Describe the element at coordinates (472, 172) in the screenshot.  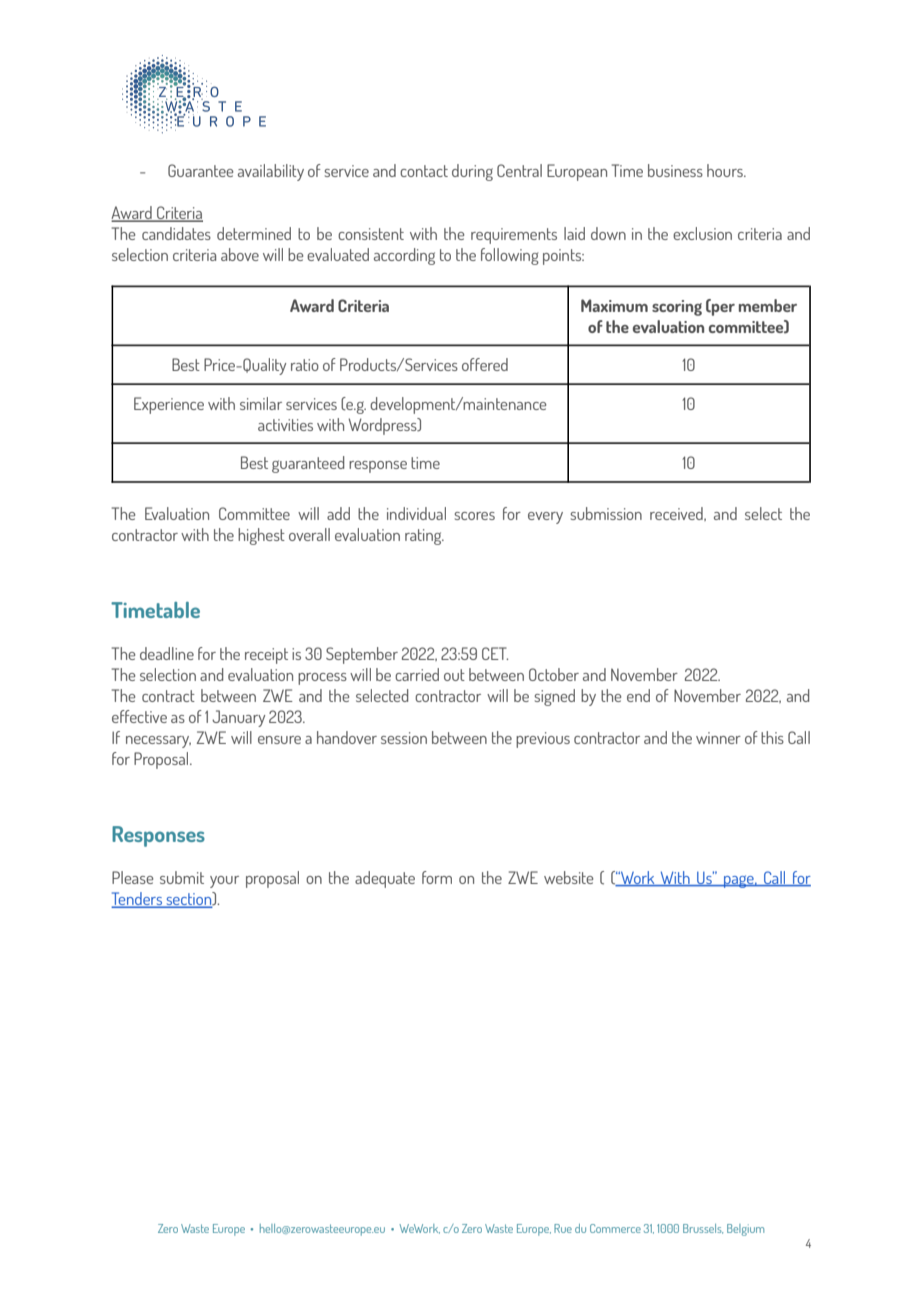
I see `during` at that location.
